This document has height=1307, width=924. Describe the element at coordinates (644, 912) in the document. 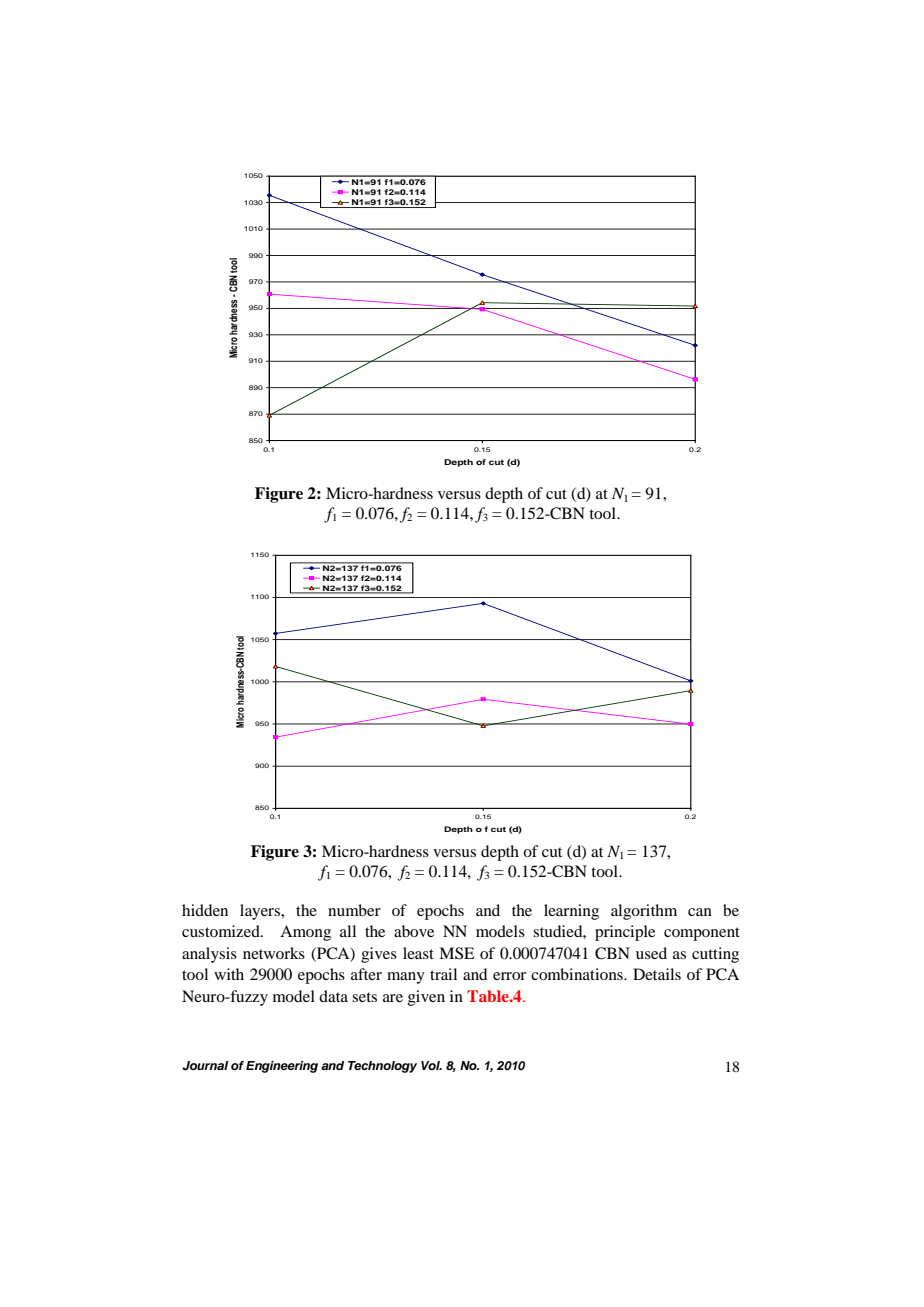

I see `algorithm` at that location.
